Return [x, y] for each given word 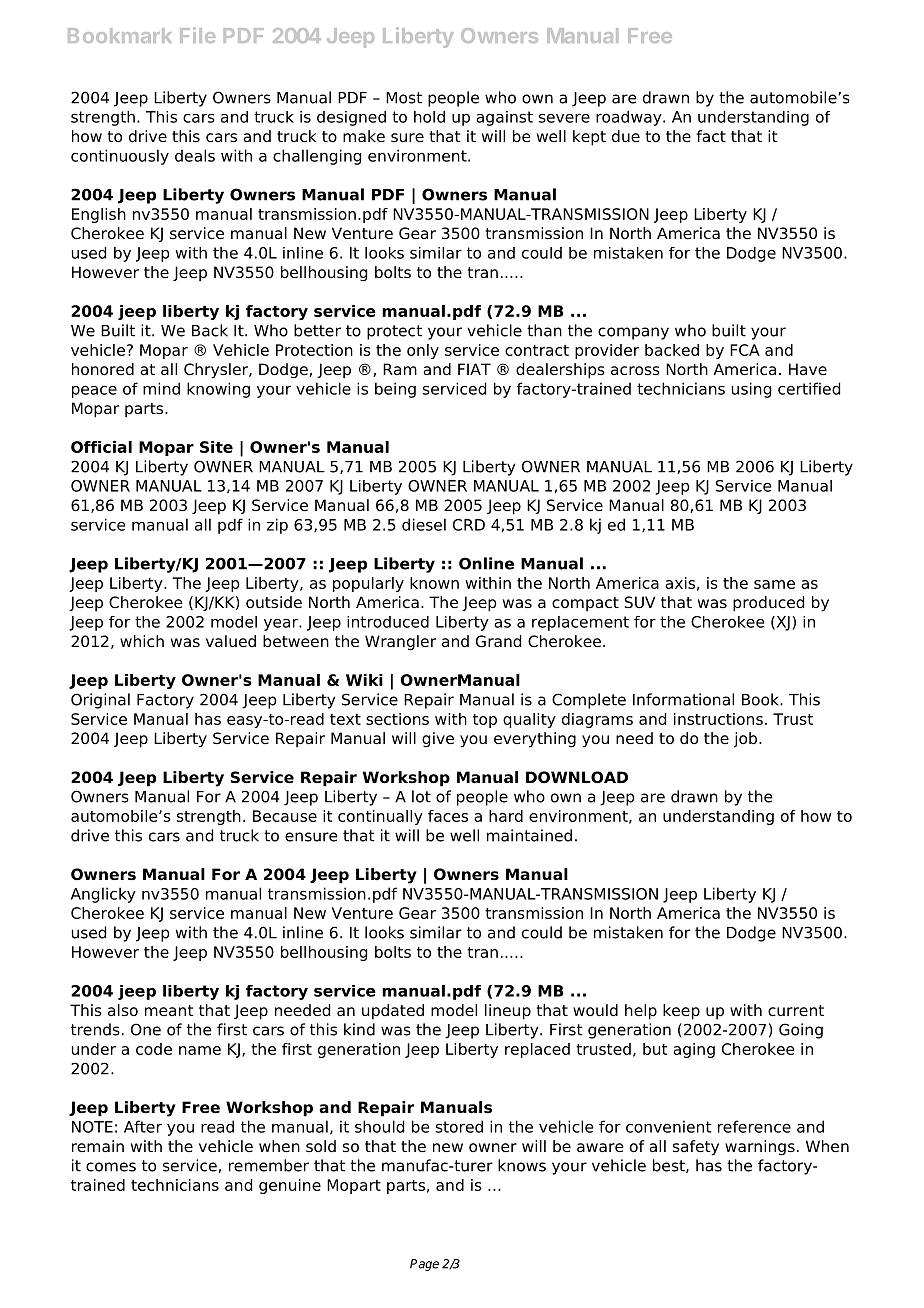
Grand [498, 641]
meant [169, 1011]
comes [111, 1167]
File [197, 35]
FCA [745, 350]
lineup [508, 1012]
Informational [683, 699]
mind [161, 388]
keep [681, 1012]
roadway [630, 118]
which [142, 641]
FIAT [474, 369]
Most [404, 98]
